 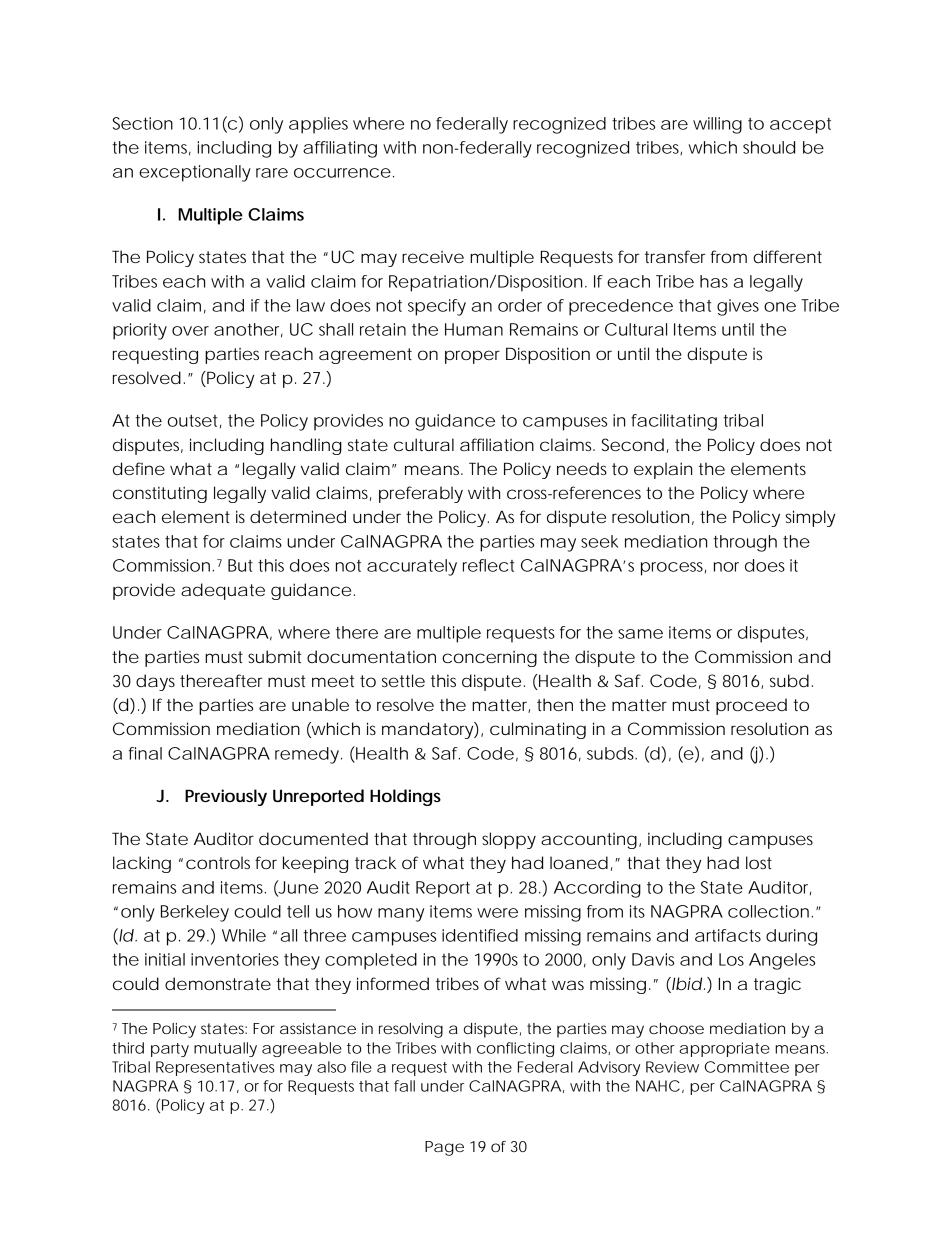 What do you see at coordinates (215, 1068) in the document?
I see `Representatives` at bounding box center [215, 1068].
